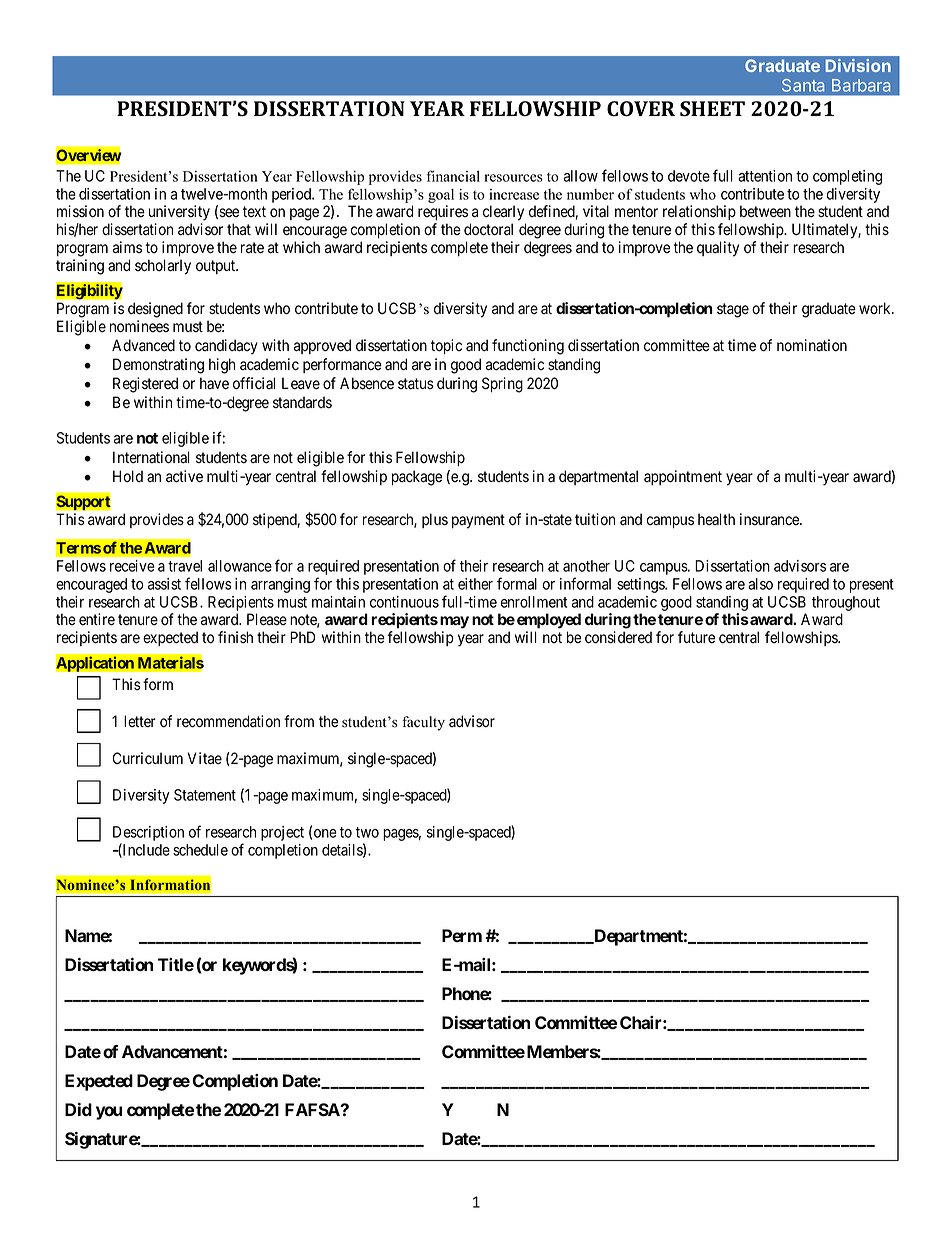 The width and height of the screenshot is (952, 1233). What do you see at coordinates (148, 835) in the screenshot?
I see `Description` at bounding box center [148, 835].
